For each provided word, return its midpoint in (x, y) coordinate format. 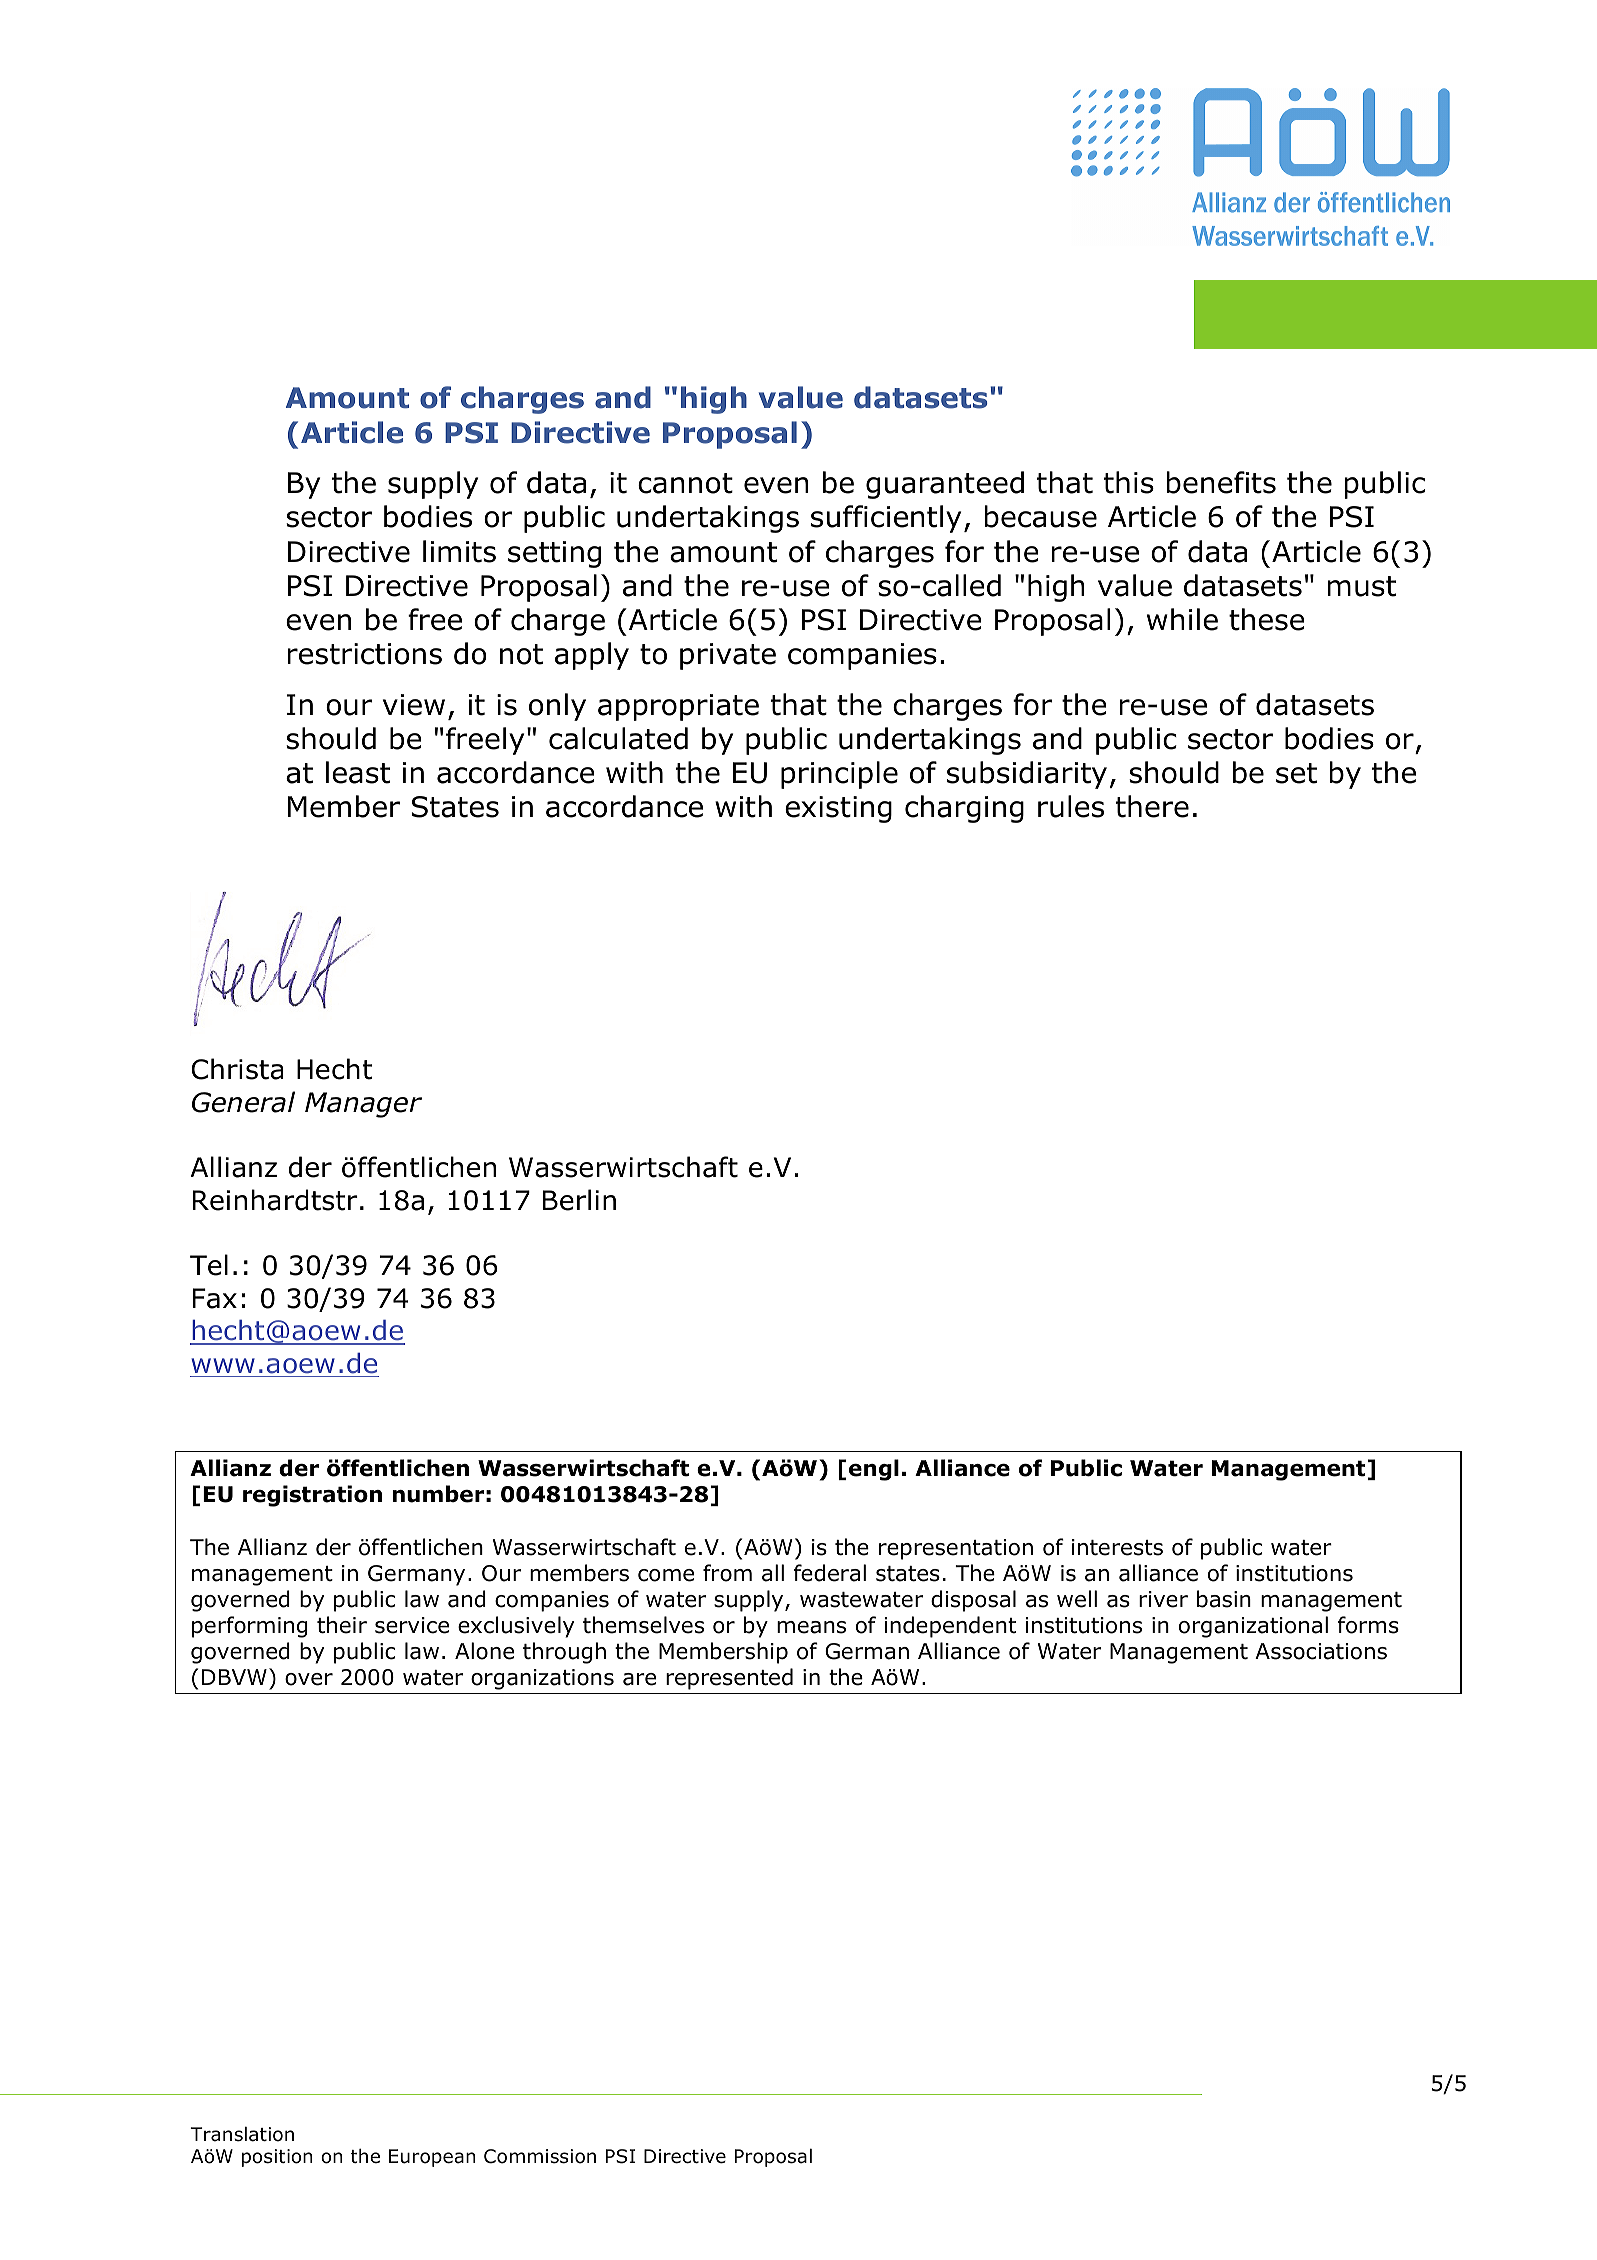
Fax (215, 1298)
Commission (540, 2156)
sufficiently (886, 519)
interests (1117, 1547)
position (277, 2158)
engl (874, 1470)
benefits (1221, 482)
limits (459, 551)
